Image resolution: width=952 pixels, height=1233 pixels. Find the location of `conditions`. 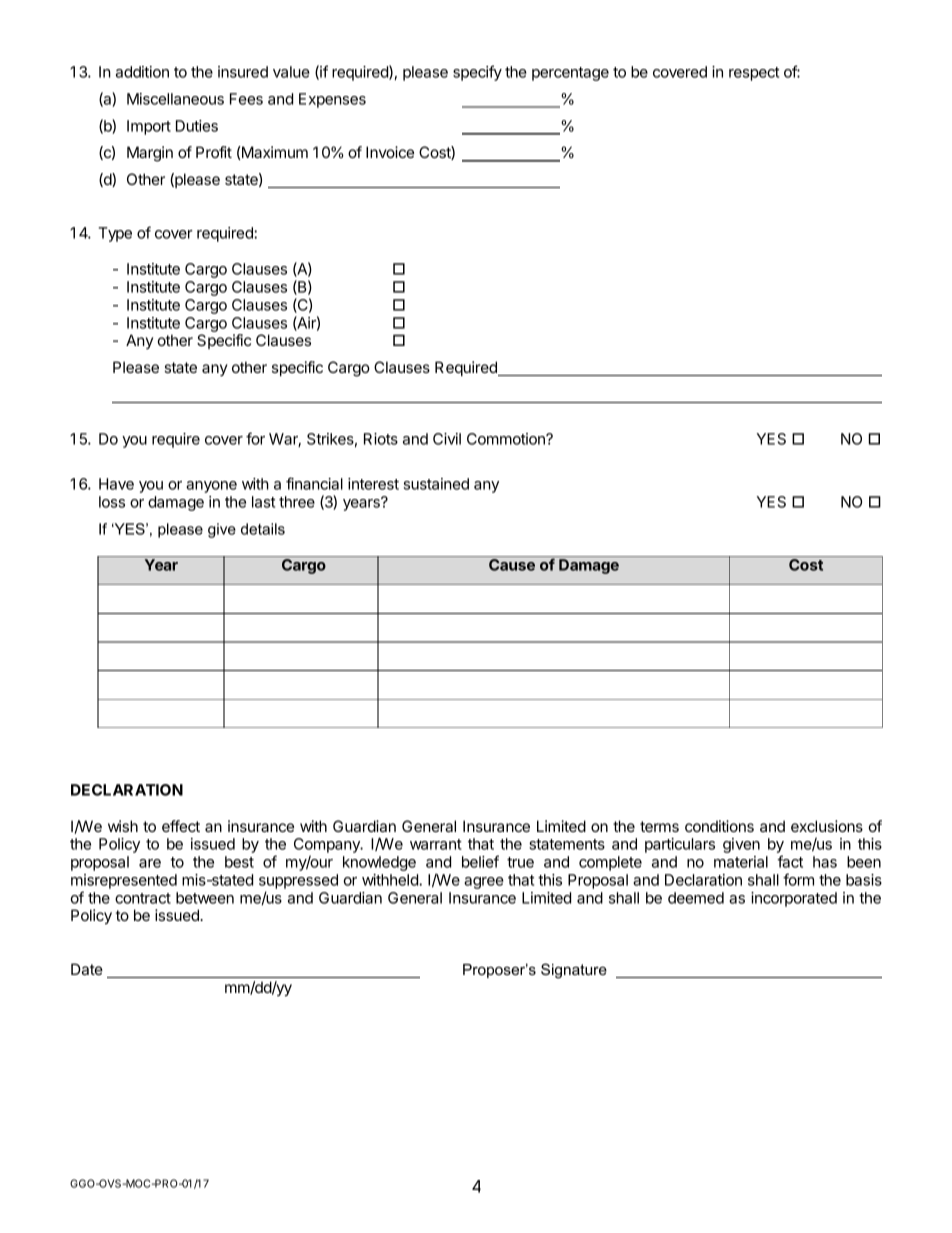

conditions is located at coordinates (719, 826).
